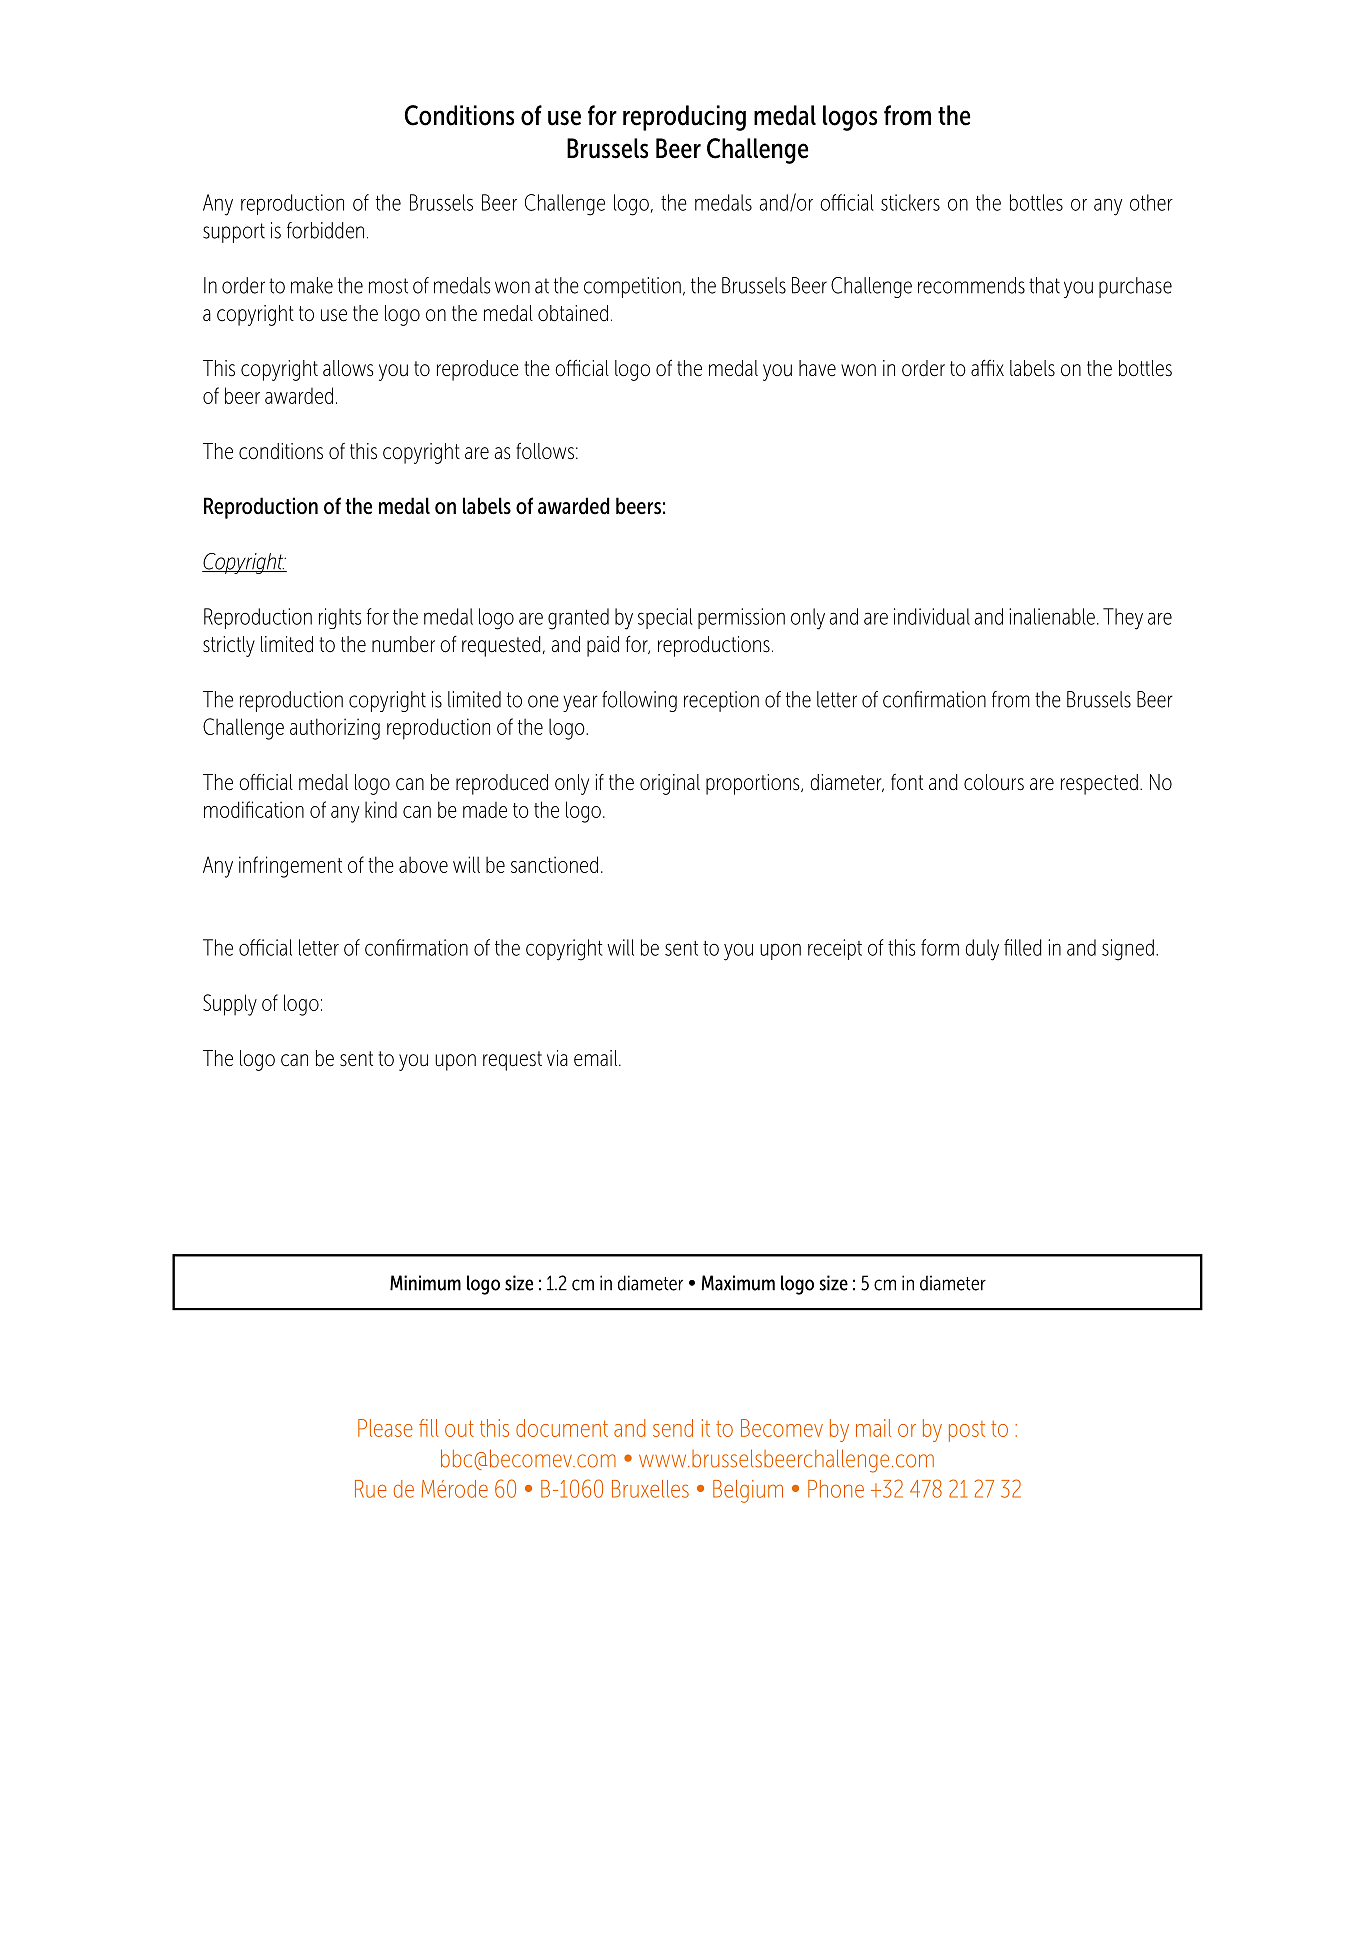 The width and height of the screenshot is (1369, 1936). I want to click on other, so click(1151, 202).
